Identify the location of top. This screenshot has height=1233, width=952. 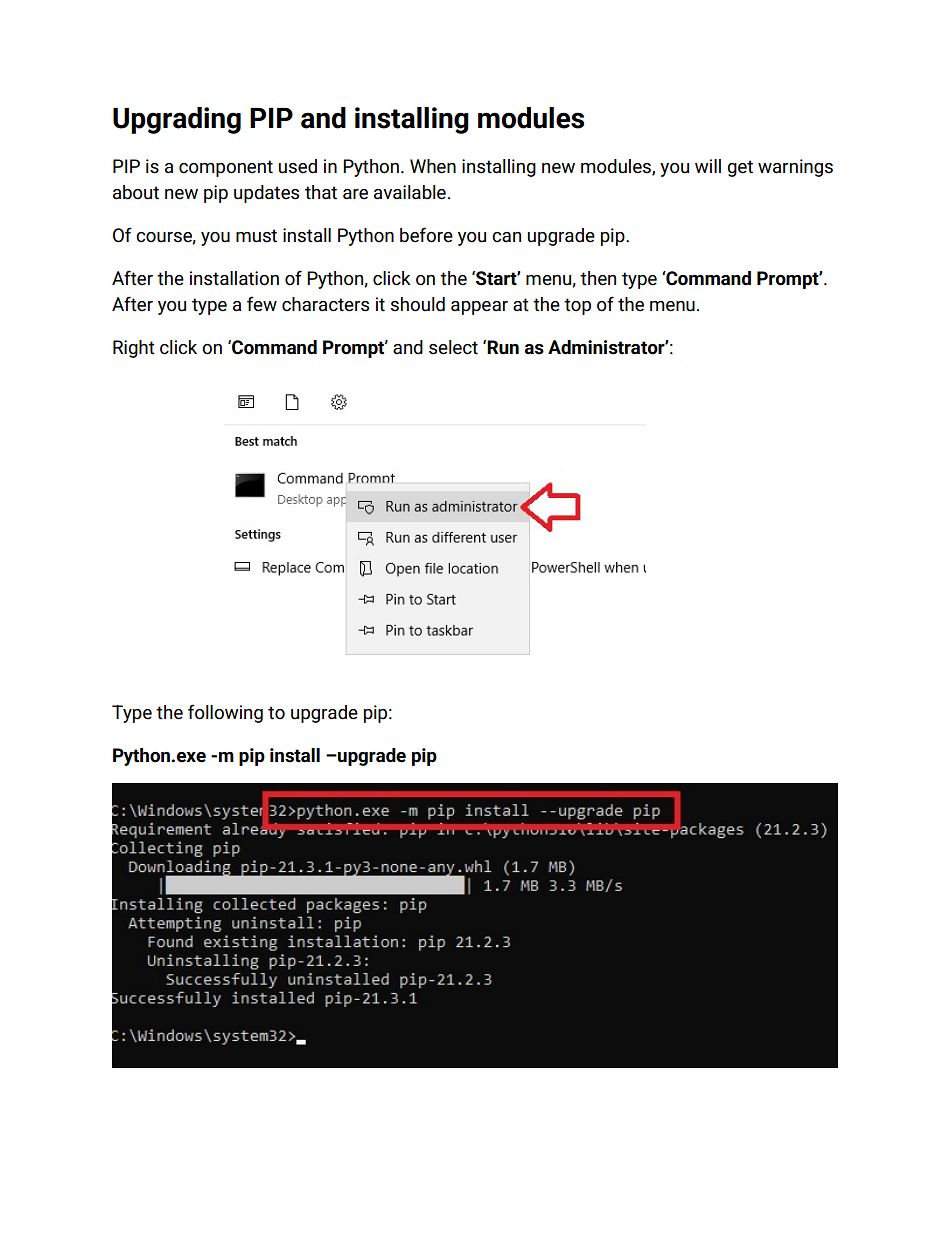
(577, 306).
